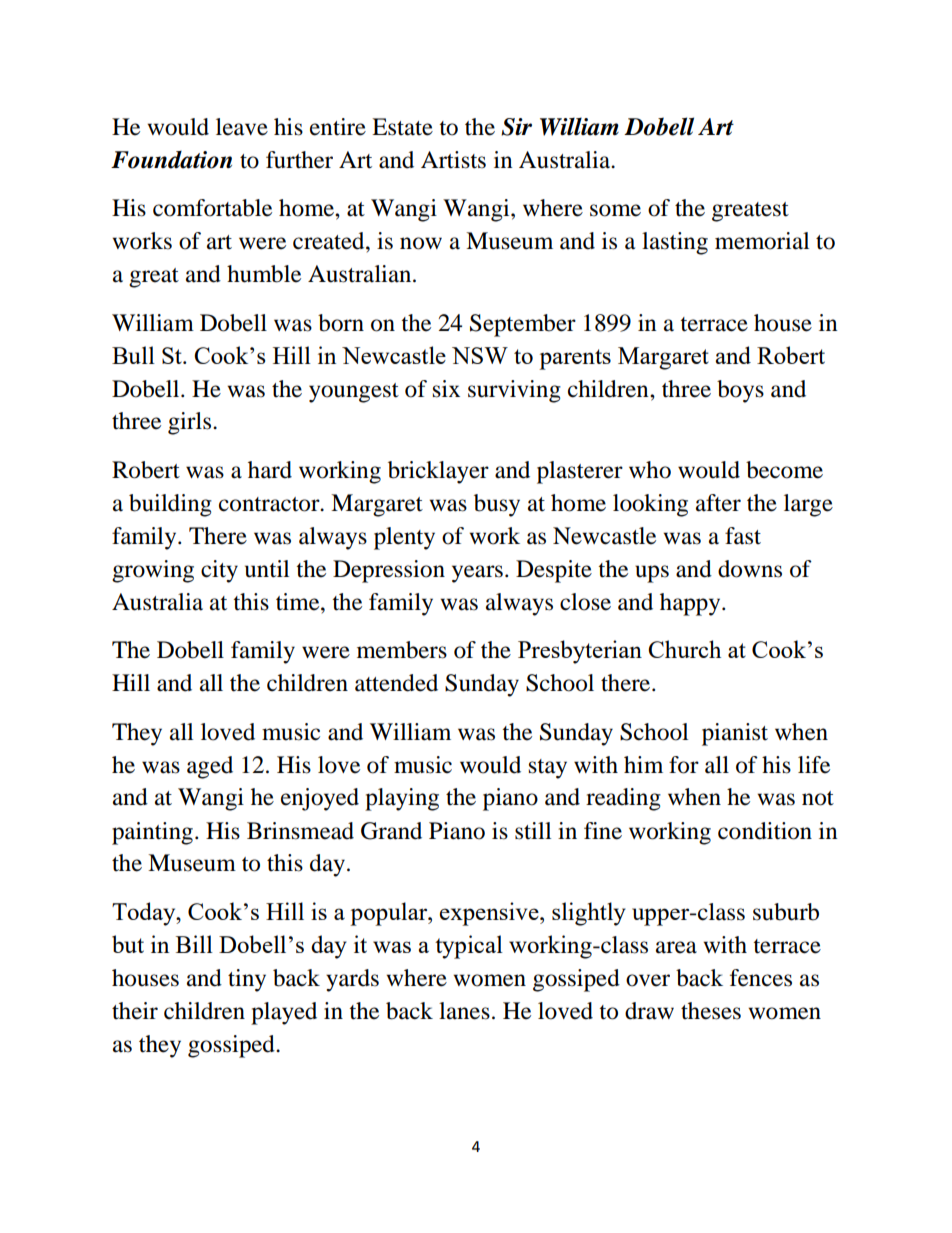 This page has width=952, height=1233. Describe the element at coordinates (219, 571) in the page. I see `city` at that location.
